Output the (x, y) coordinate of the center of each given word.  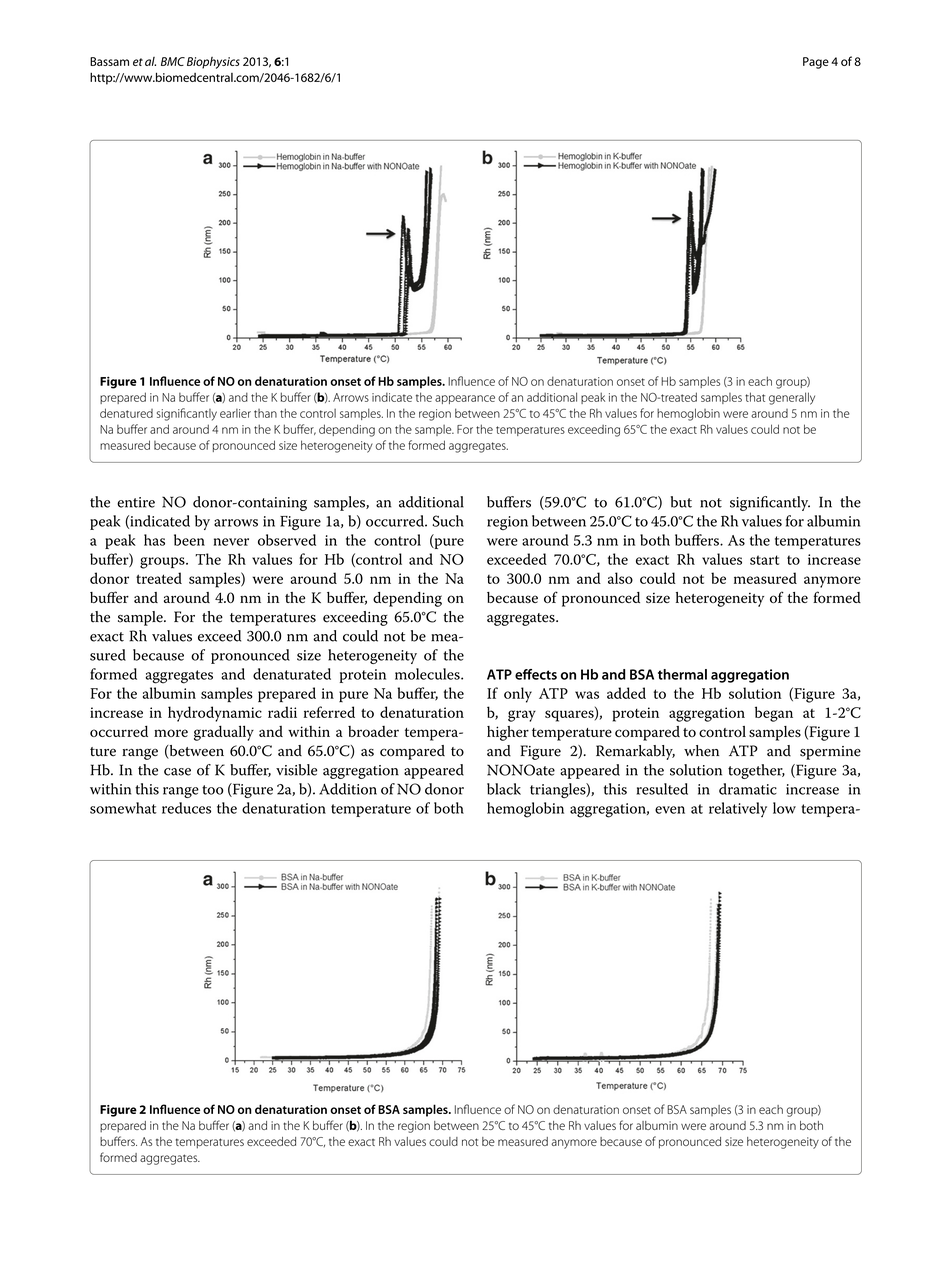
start (764, 560)
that (755, 397)
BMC (173, 61)
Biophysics (213, 63)
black (504, 789)
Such (448, 521)
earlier (235, 413)
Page (816, 63)
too (212, 790)
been (189, 540)
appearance (465, 399)
